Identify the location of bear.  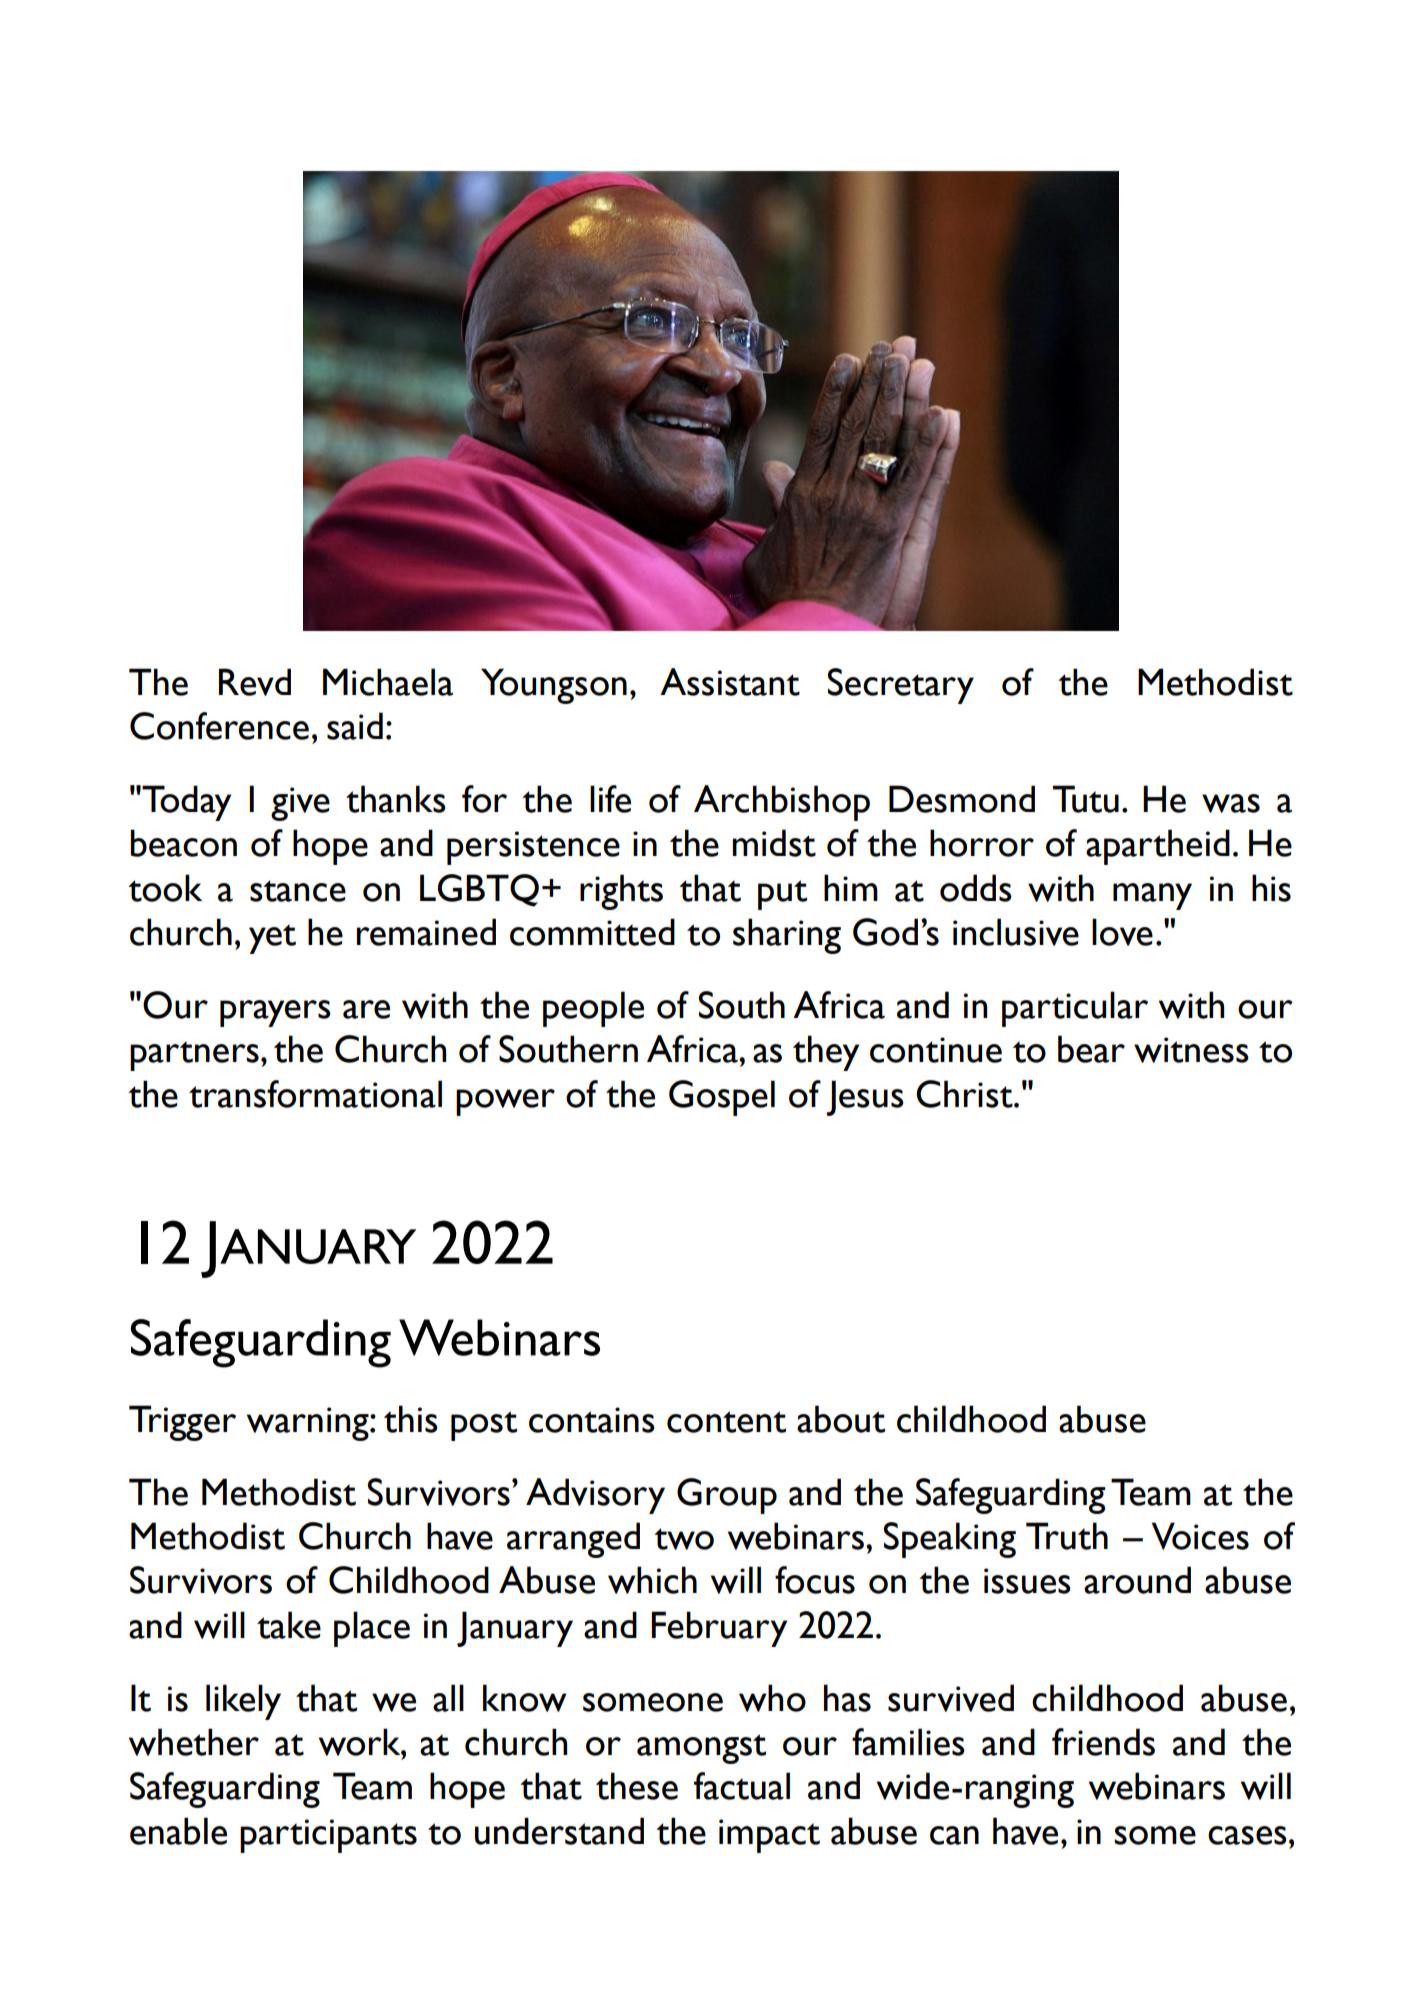
(1091, 1049).
